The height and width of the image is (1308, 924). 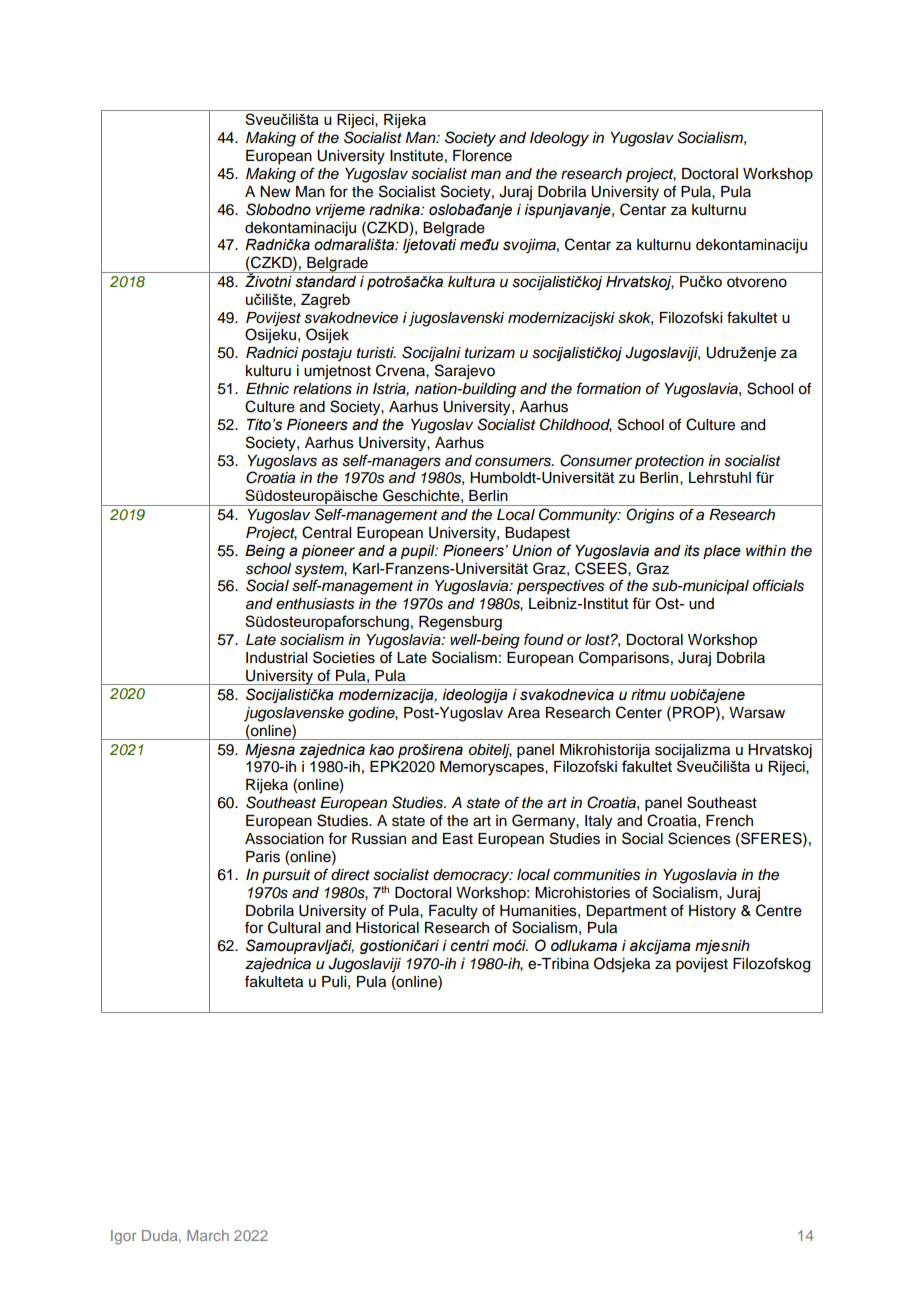 What do you see at coordinates (284, 839) in the image?
I see `Association` at bounding box center [284, 839].
